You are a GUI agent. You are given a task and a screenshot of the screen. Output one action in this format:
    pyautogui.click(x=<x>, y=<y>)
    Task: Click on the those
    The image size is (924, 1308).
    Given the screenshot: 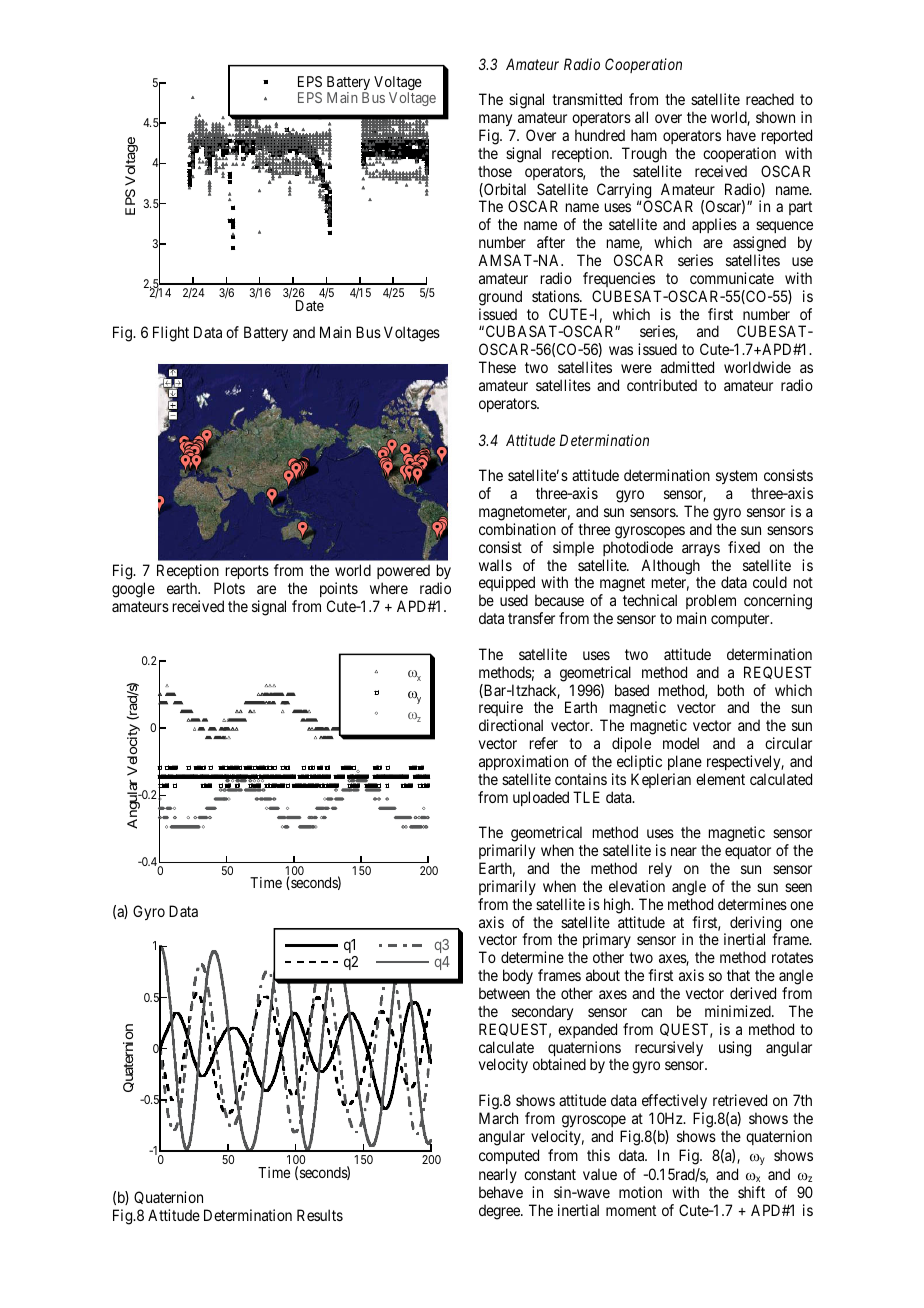 What is the action you would take?
    pyautogui.click(x=495, y=171)
